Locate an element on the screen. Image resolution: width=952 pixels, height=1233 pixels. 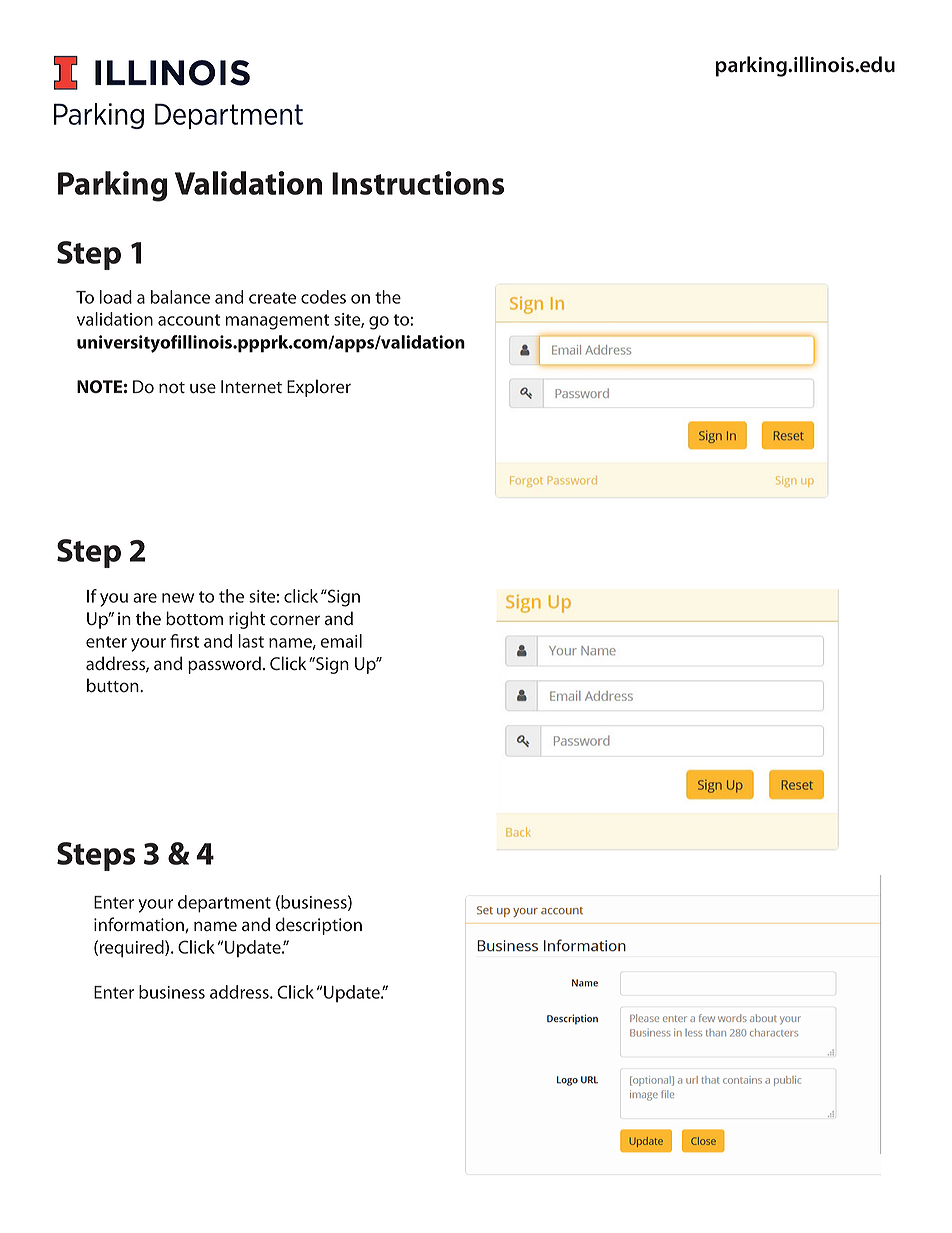
email is located at coordinates (341, 641).
